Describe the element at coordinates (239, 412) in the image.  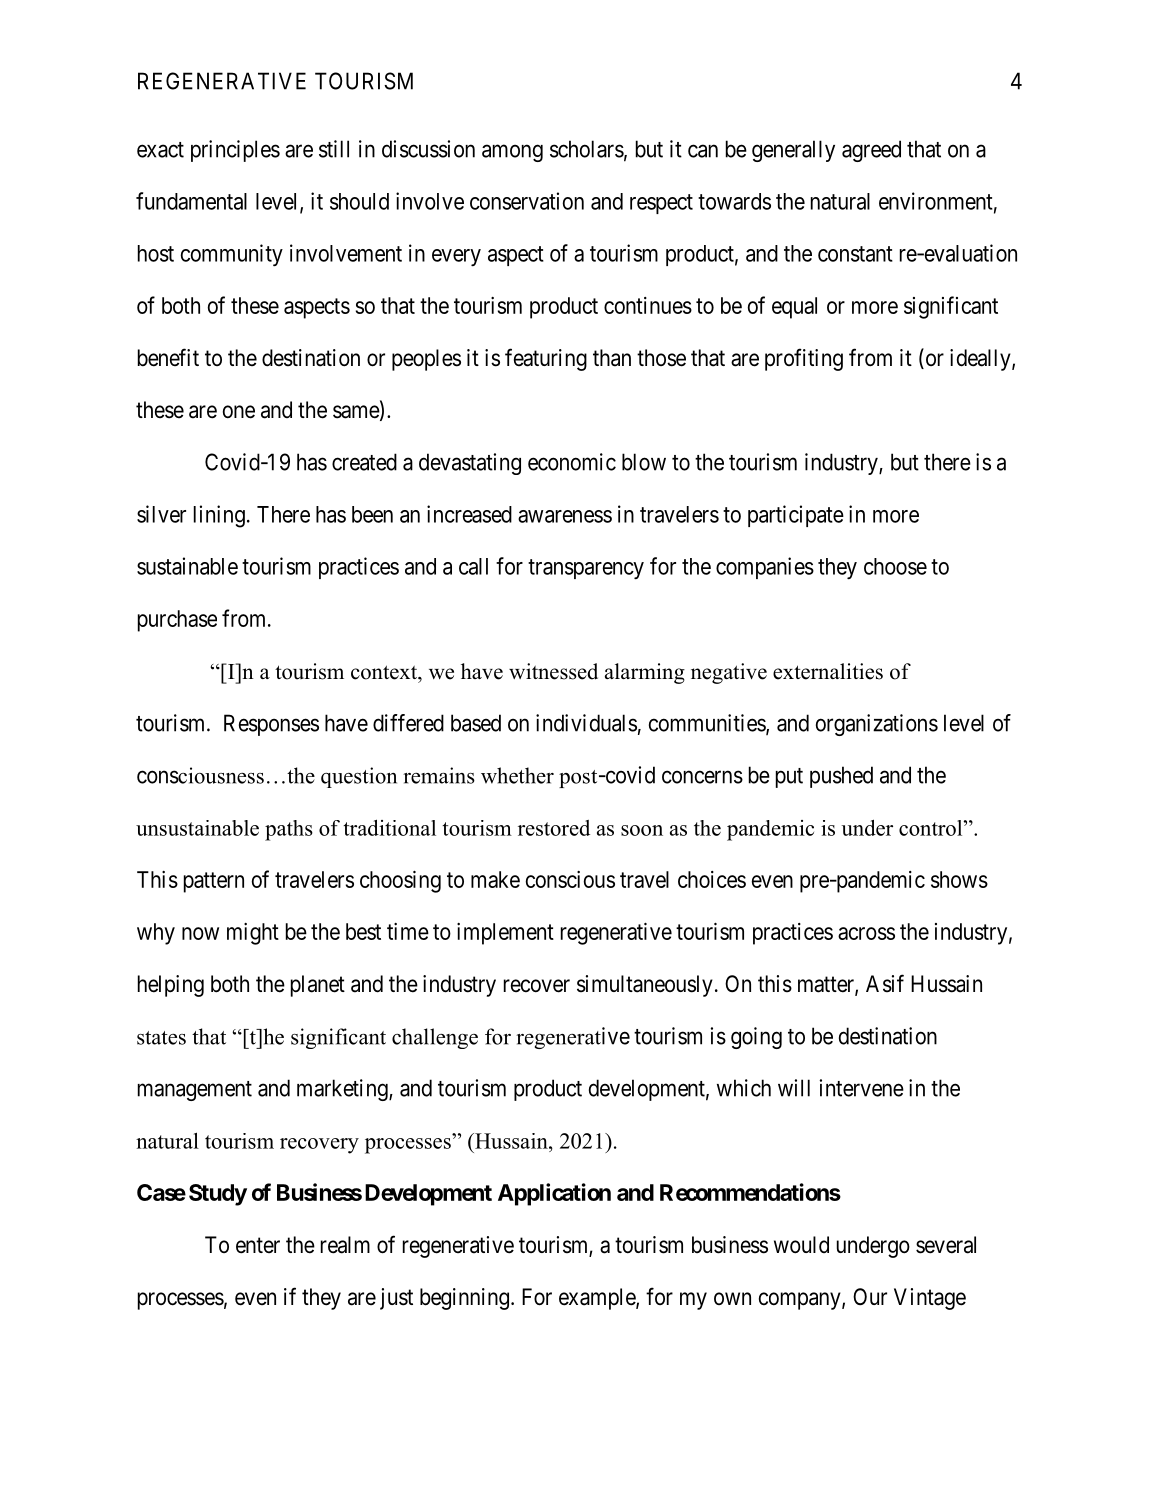
I see `one` at that location.
